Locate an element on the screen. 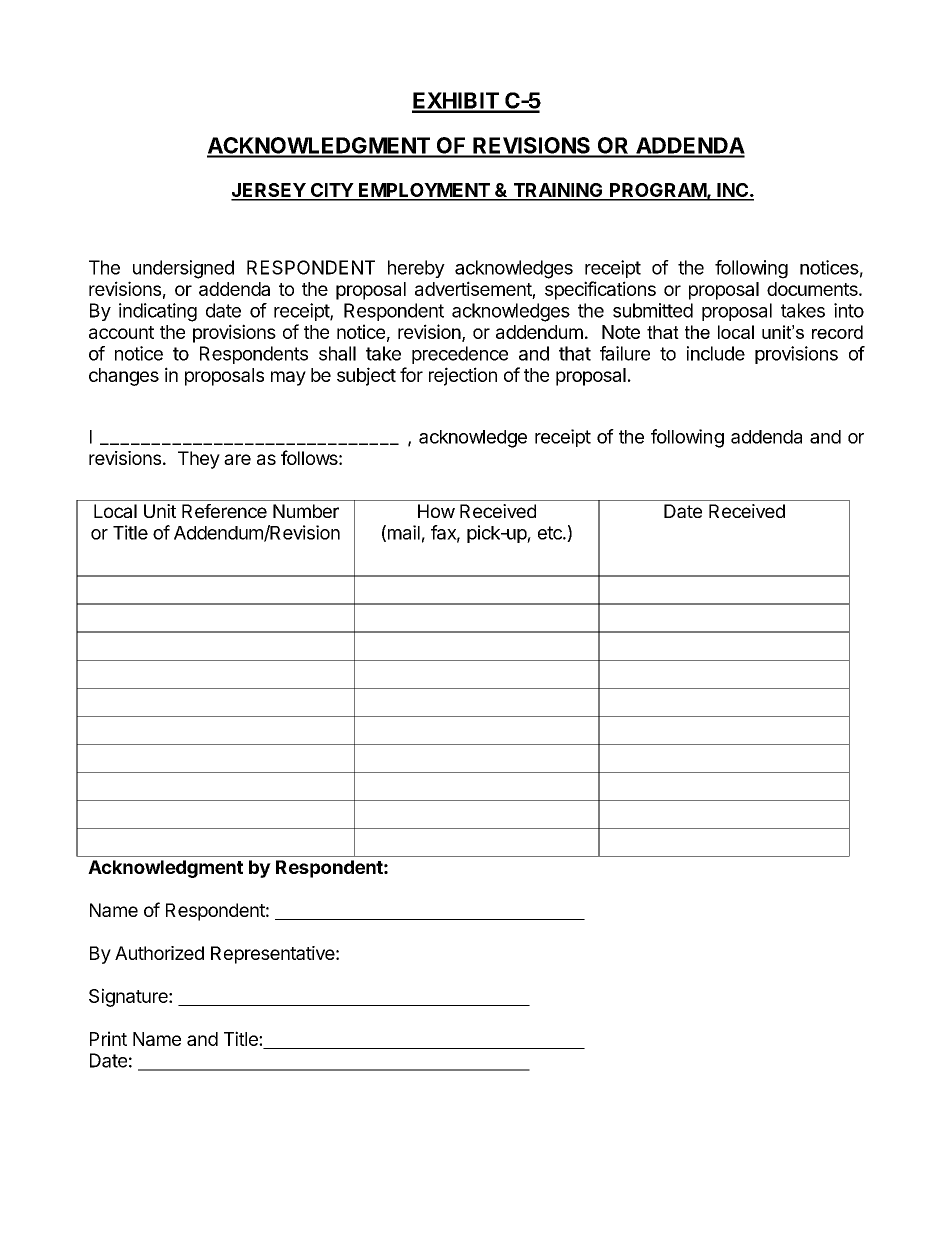 This screenshot has height=1233, width=952. EMPLOYMENT is located at coordinates (424, 191).
